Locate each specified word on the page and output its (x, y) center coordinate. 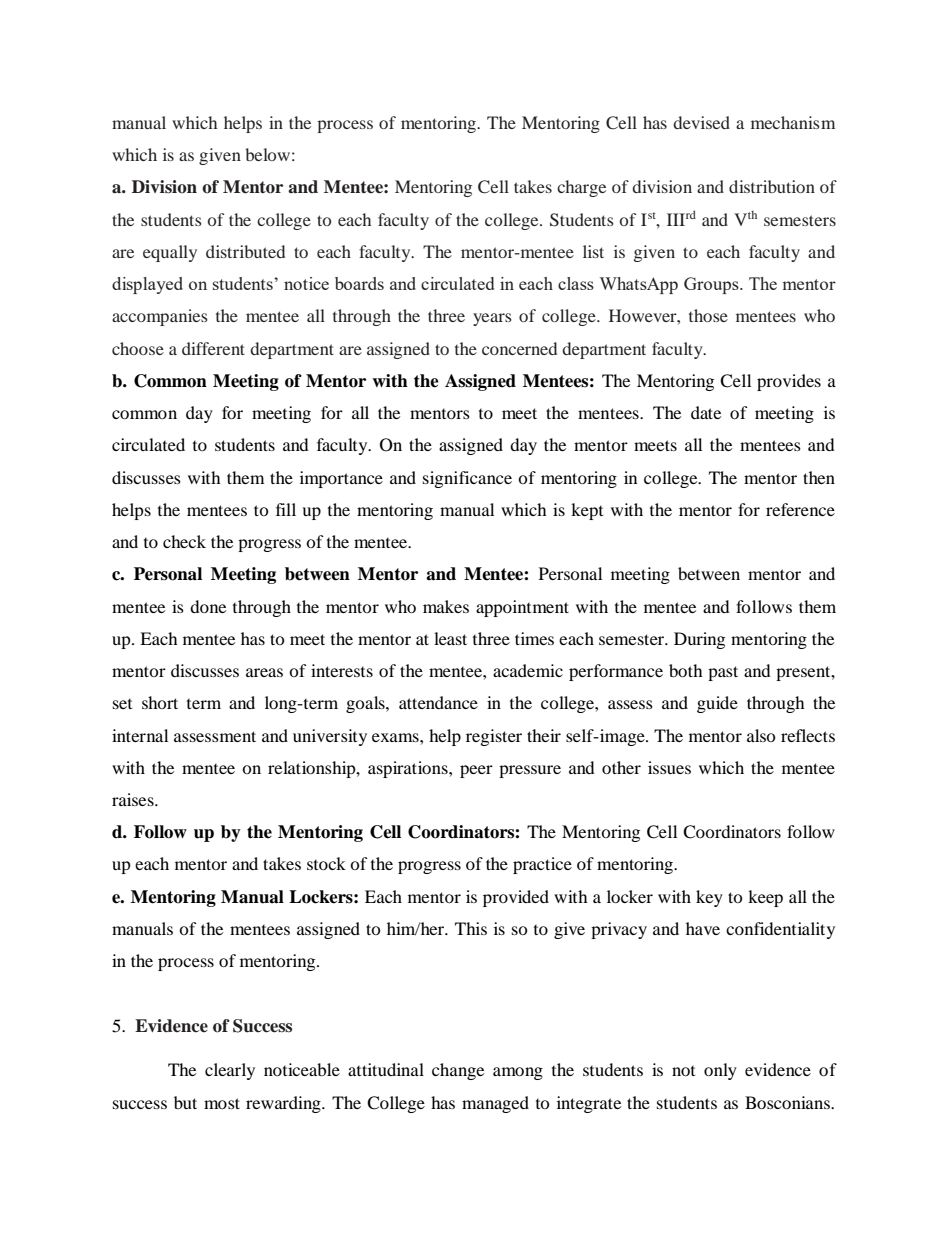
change (458, 1071)
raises (134, 799)
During (699, 640)
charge (581, 188)
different (213, 348)
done (208, 606)
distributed (245, 251)
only (720, 1071)
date (706, 412)
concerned (519, 348)
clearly (230, 1071)
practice (542, 865)
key (709, 898)
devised (701, 122)
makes (446, 606)
